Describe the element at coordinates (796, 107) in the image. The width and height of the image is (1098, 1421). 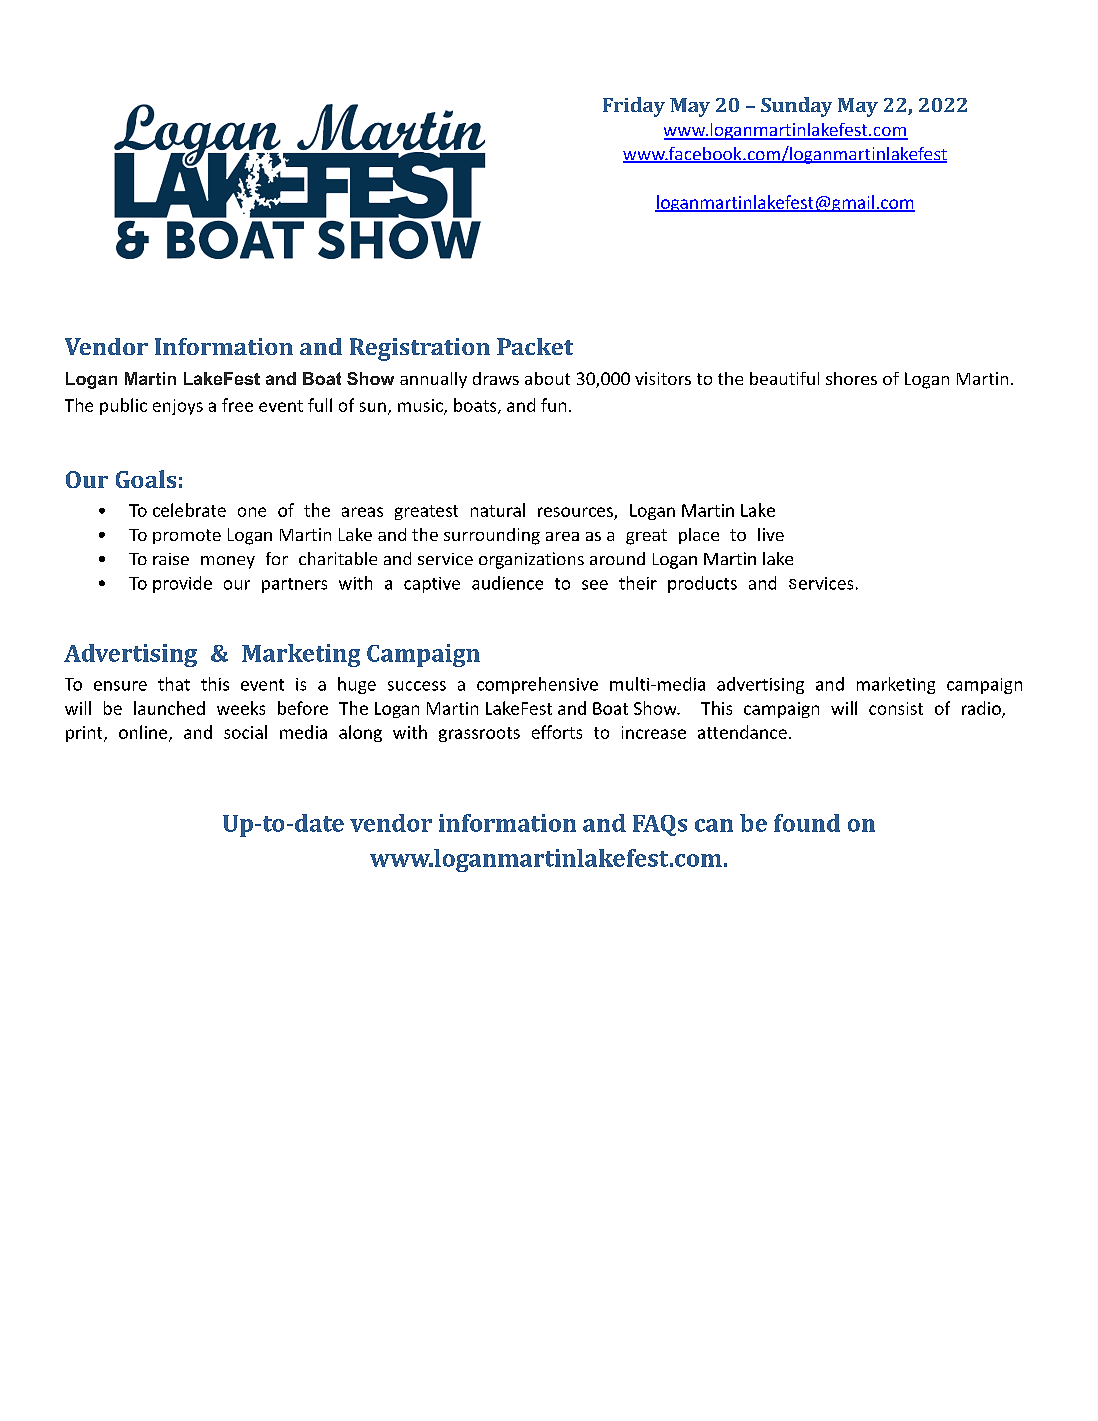
I see `Sunday` at that location.
